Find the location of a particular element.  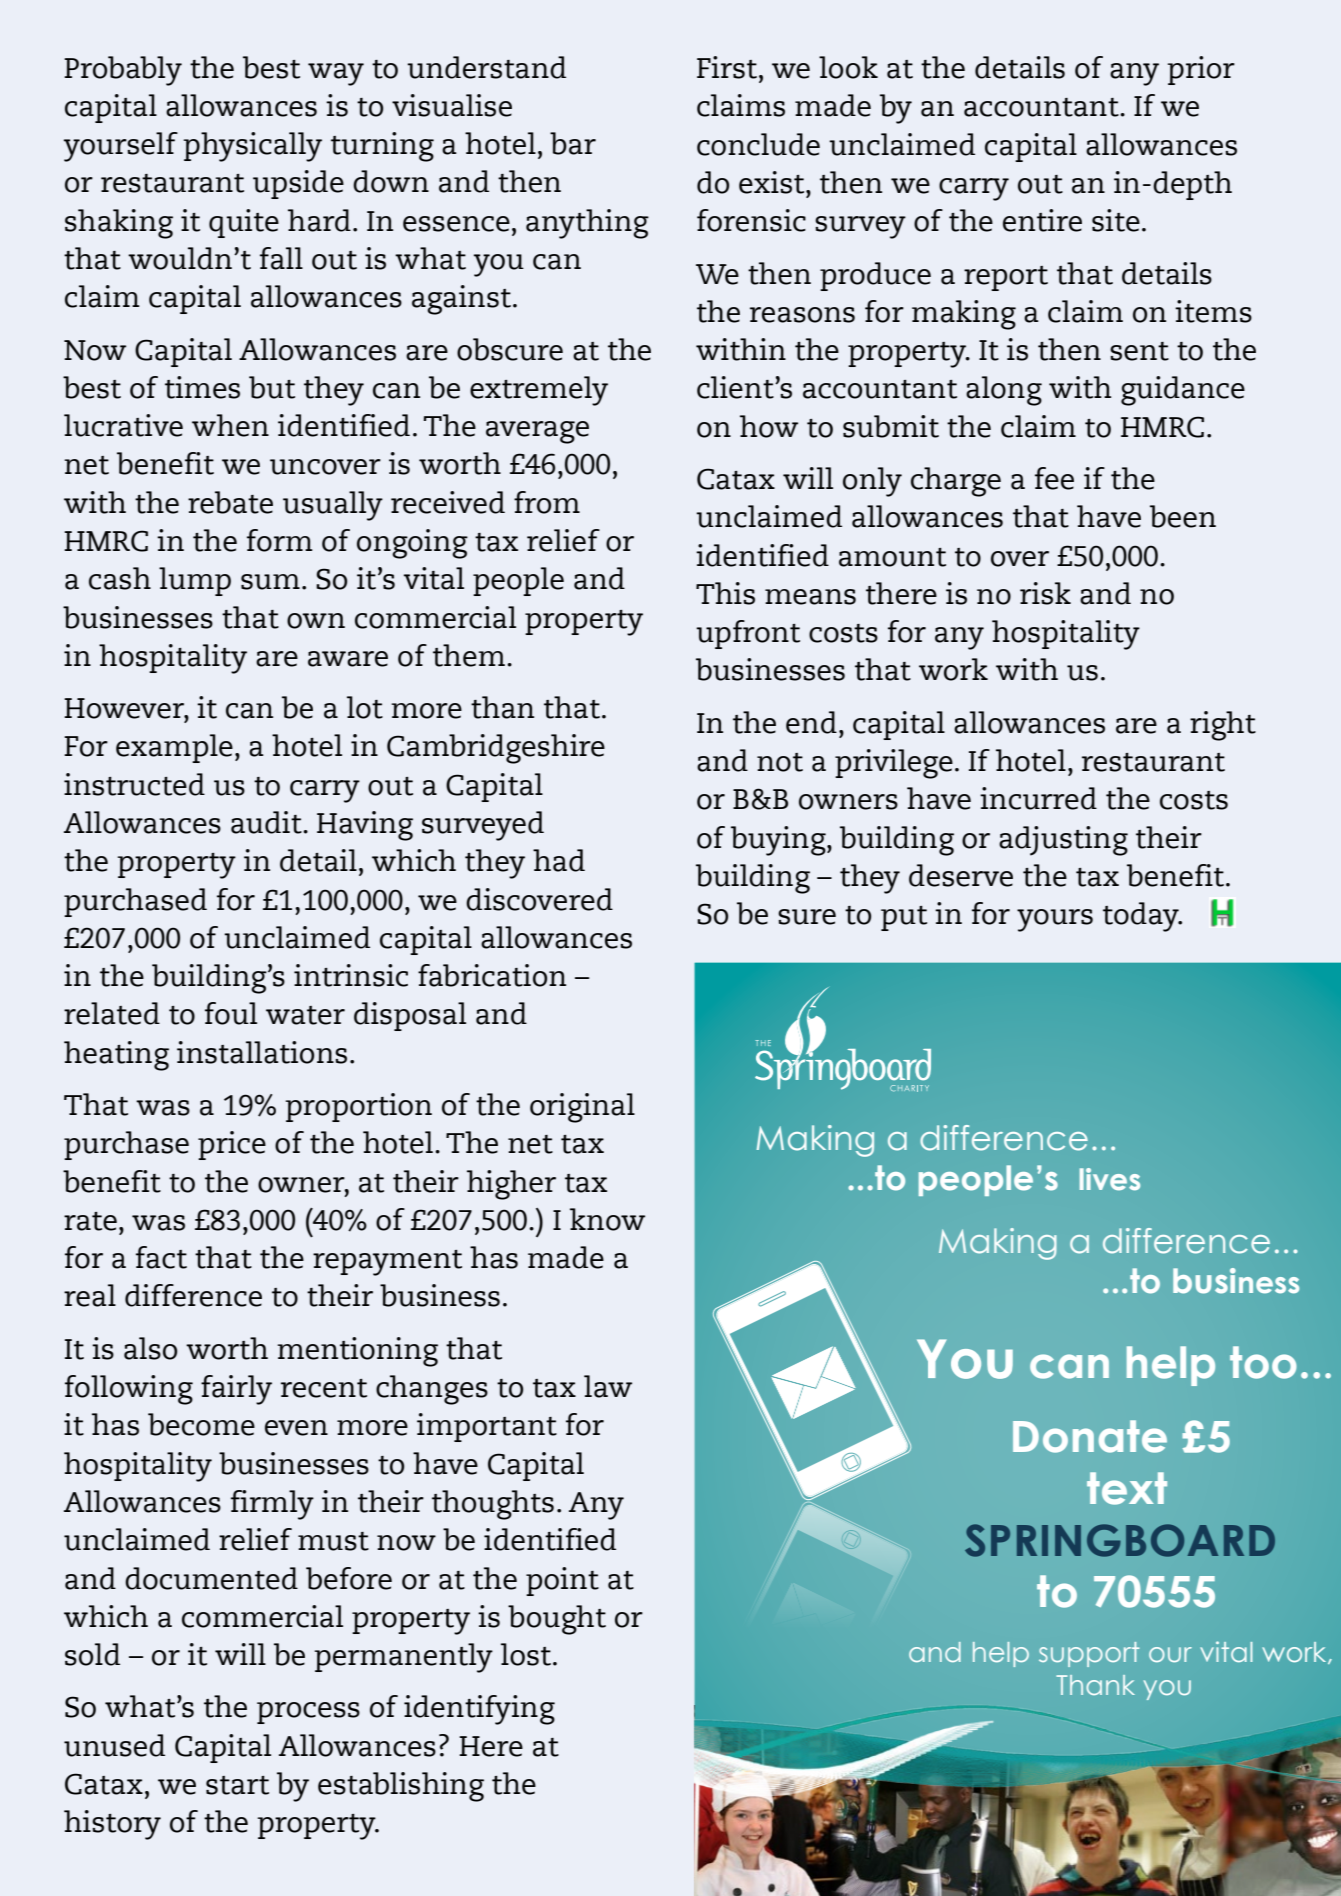

prior is located at coordinates (1201, 70).
